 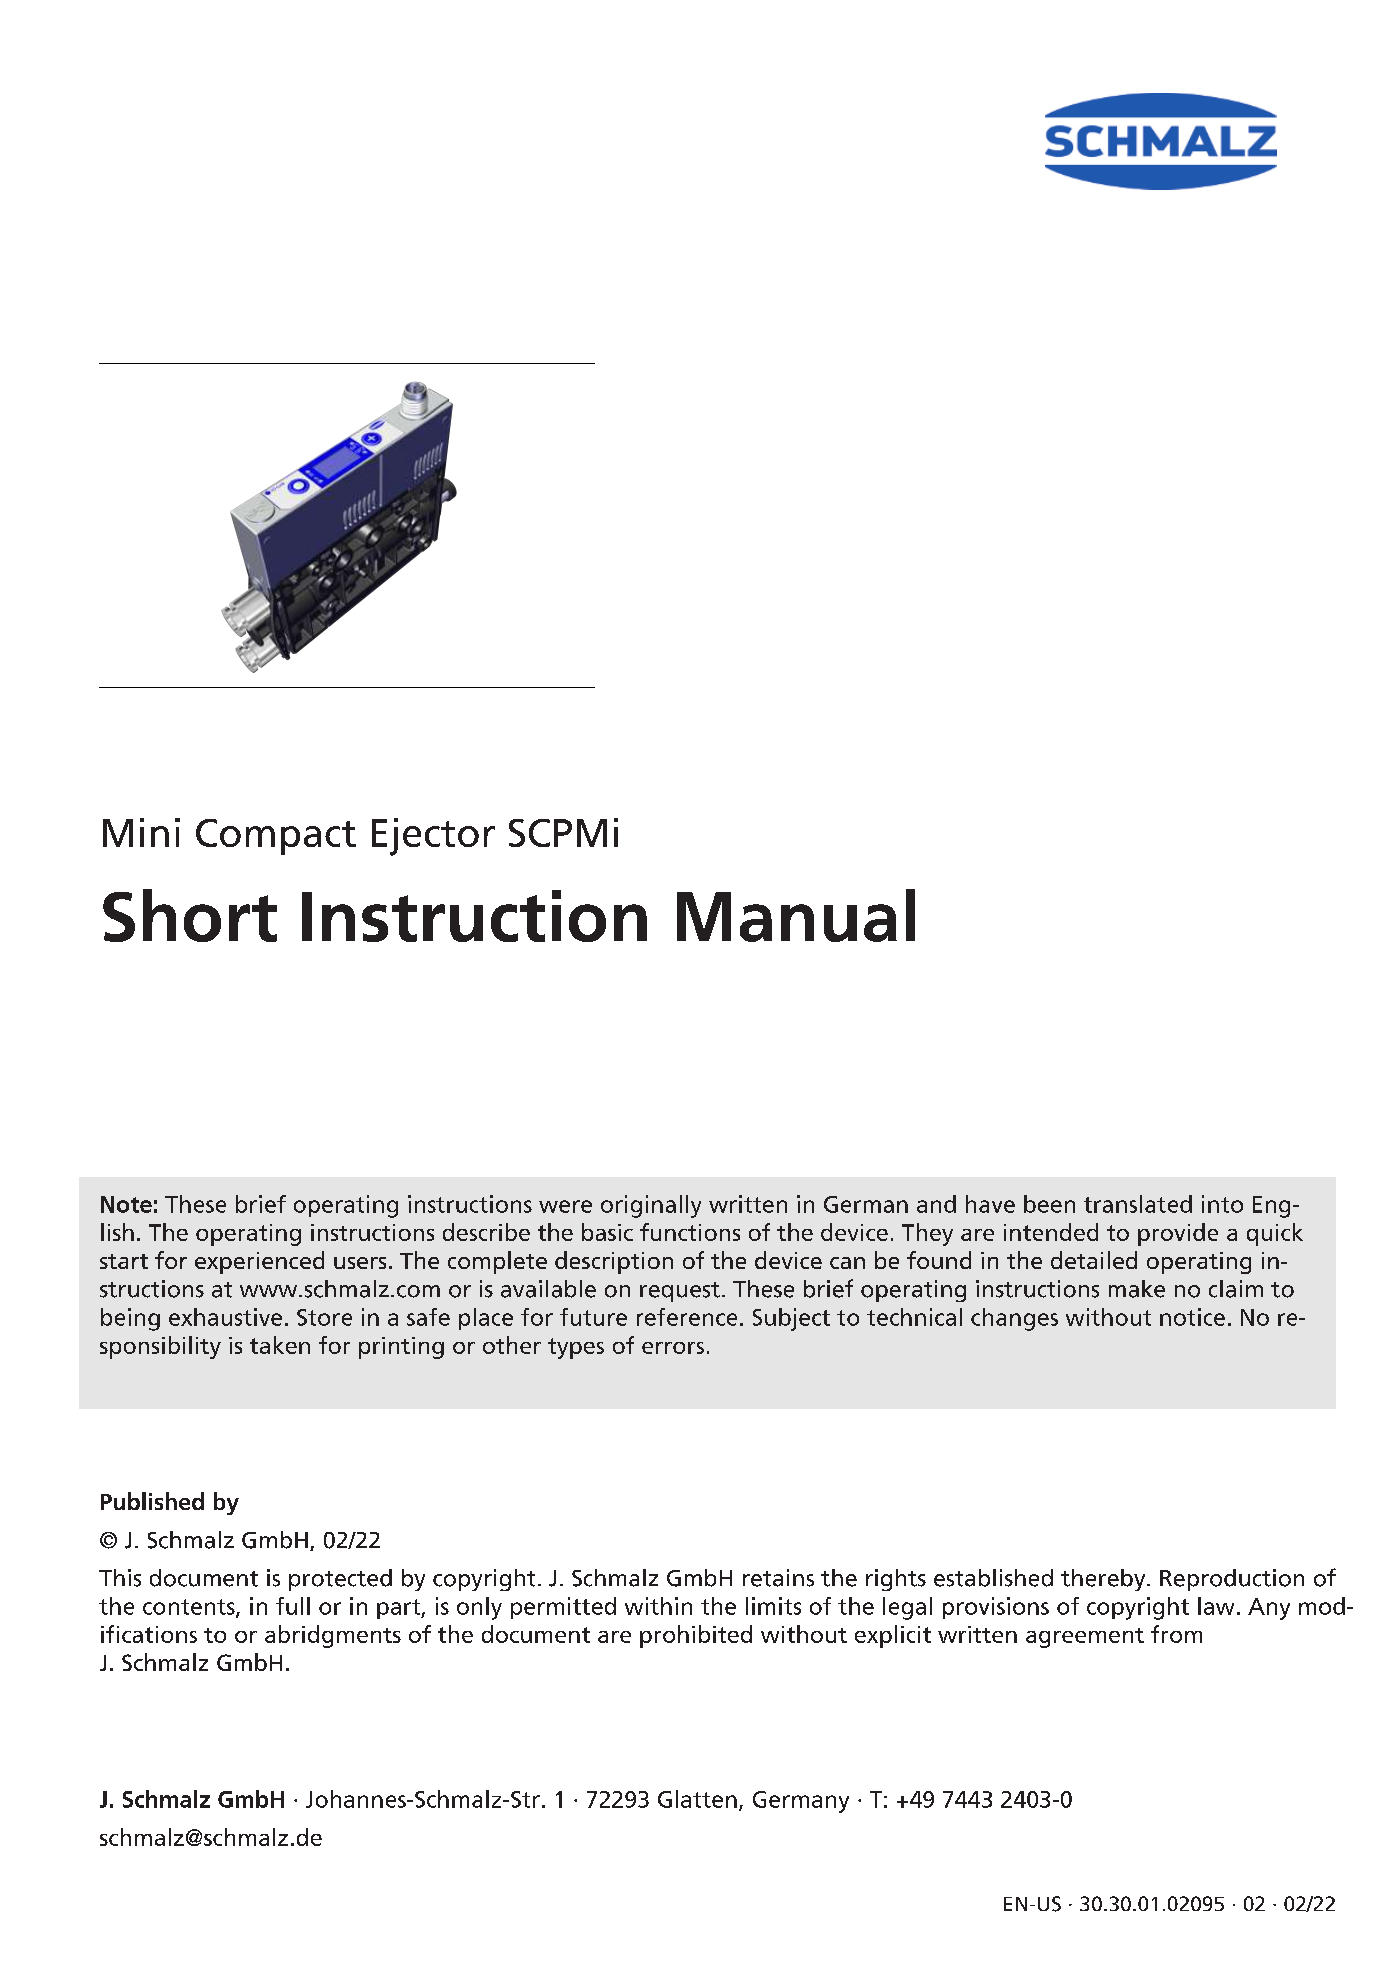 I want to click on Manual, so click(x=796, y=915).
